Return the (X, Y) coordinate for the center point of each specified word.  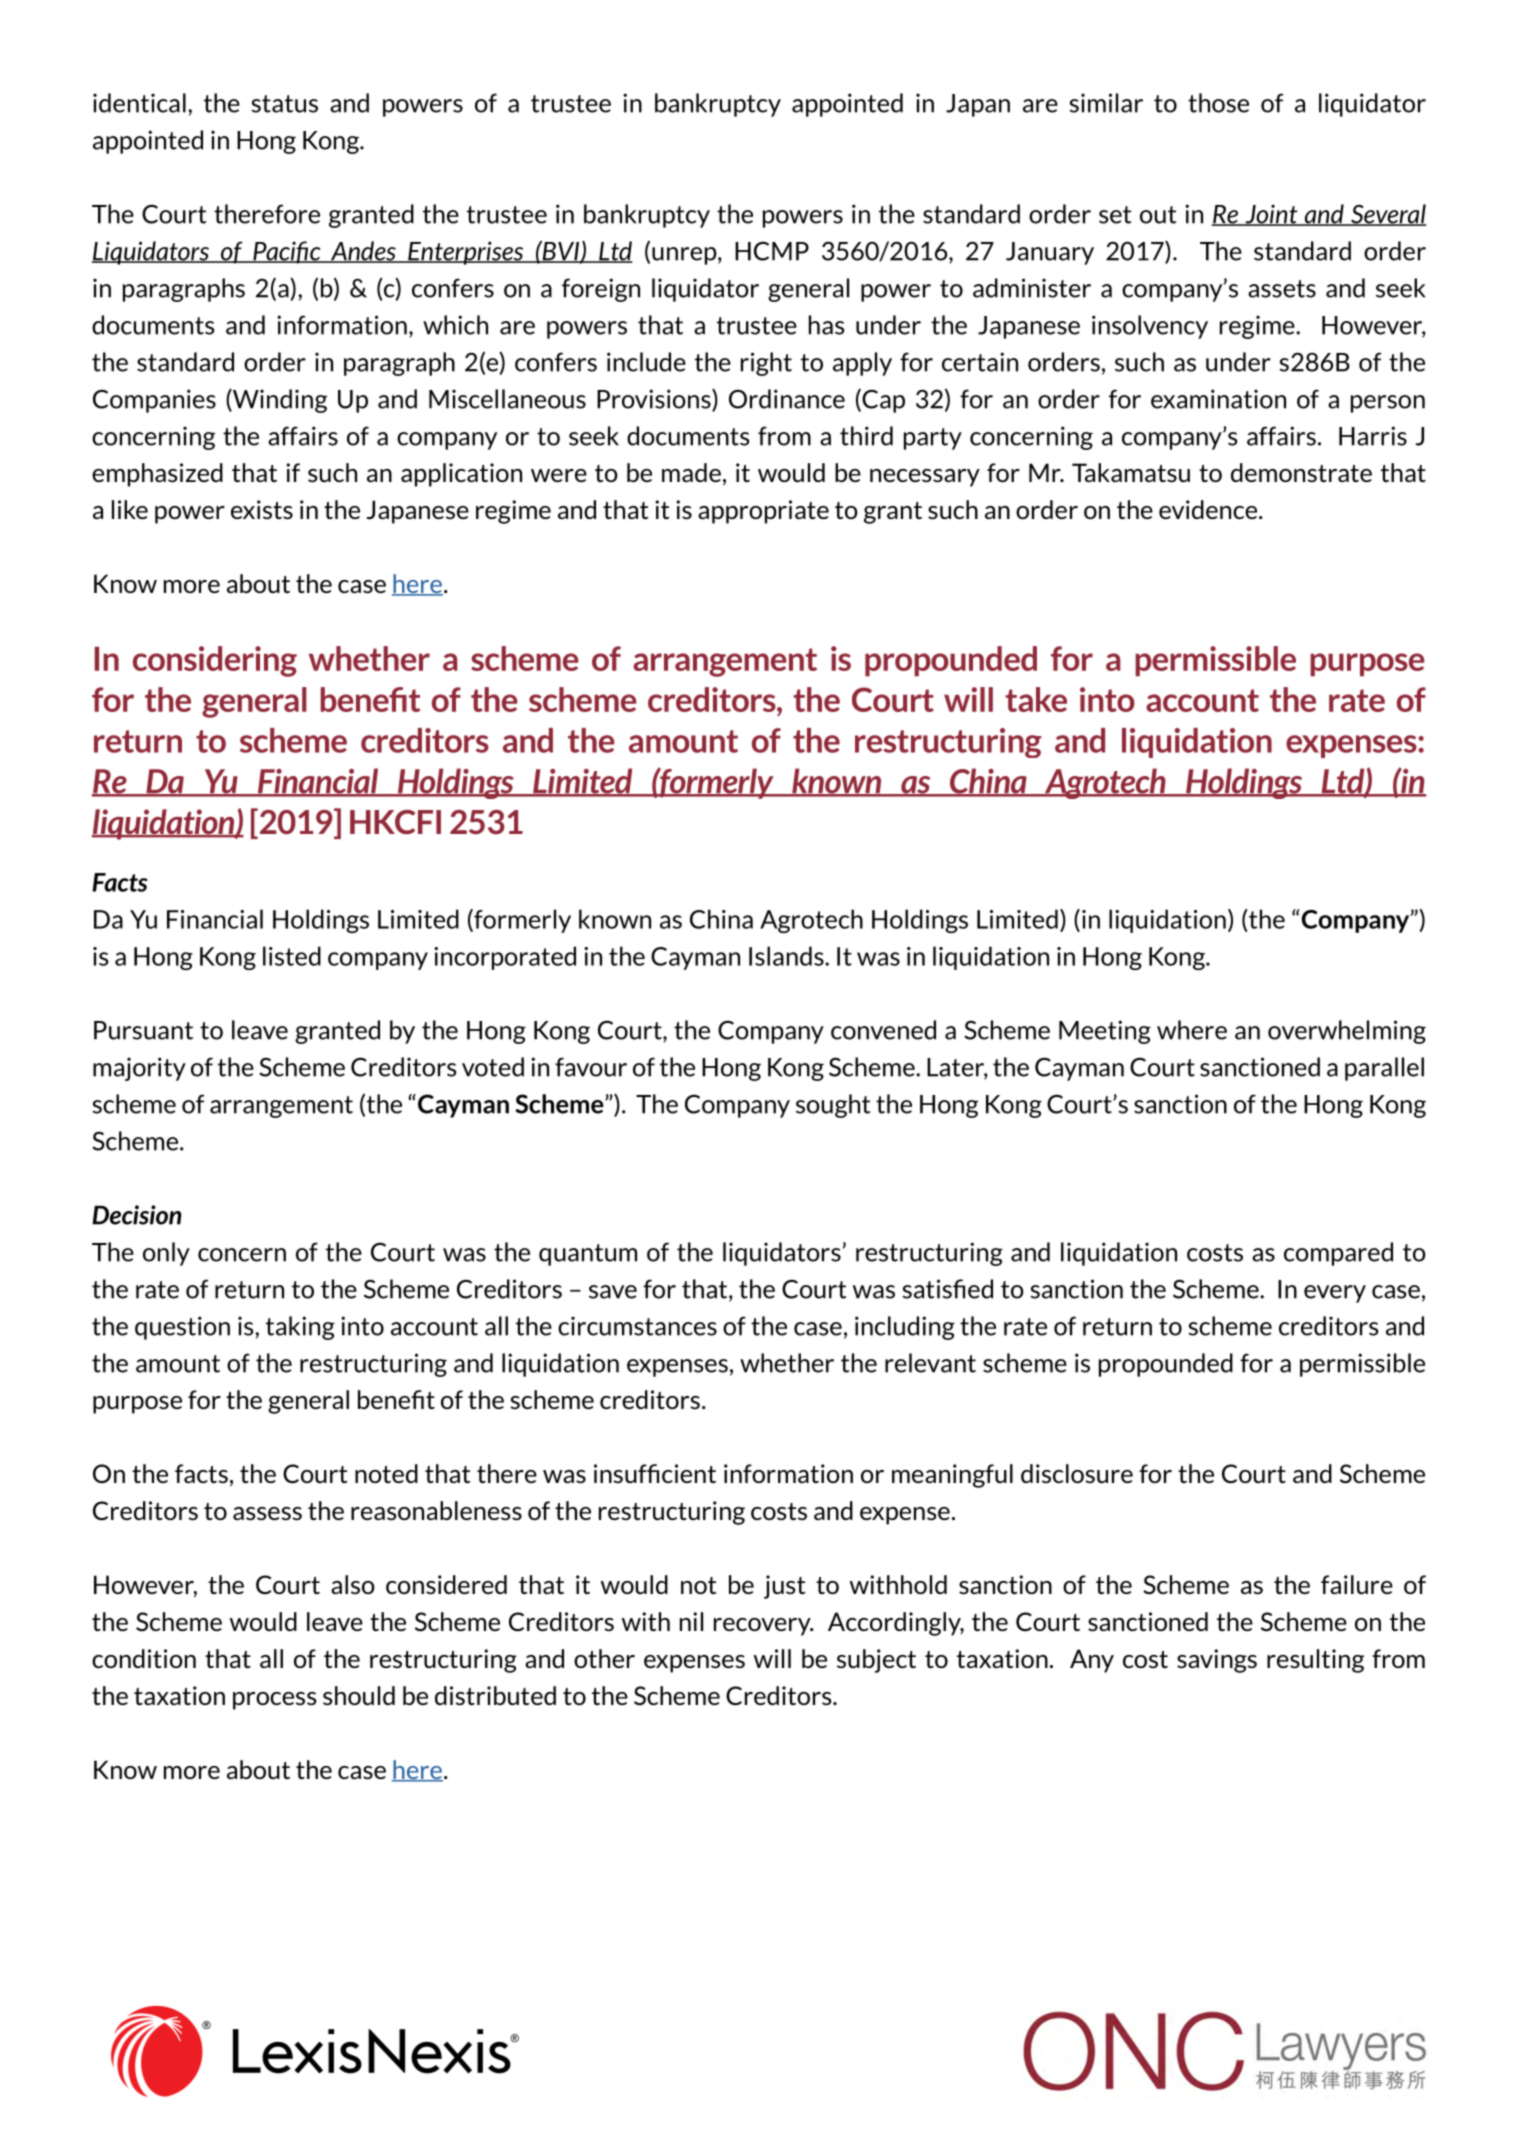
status (284, 104)
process (274, 1701)
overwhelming (1347, 1032)
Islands (787, 956)
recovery (763, 1627)
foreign (601, 290)
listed (292, 956)
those (1218, 103)
